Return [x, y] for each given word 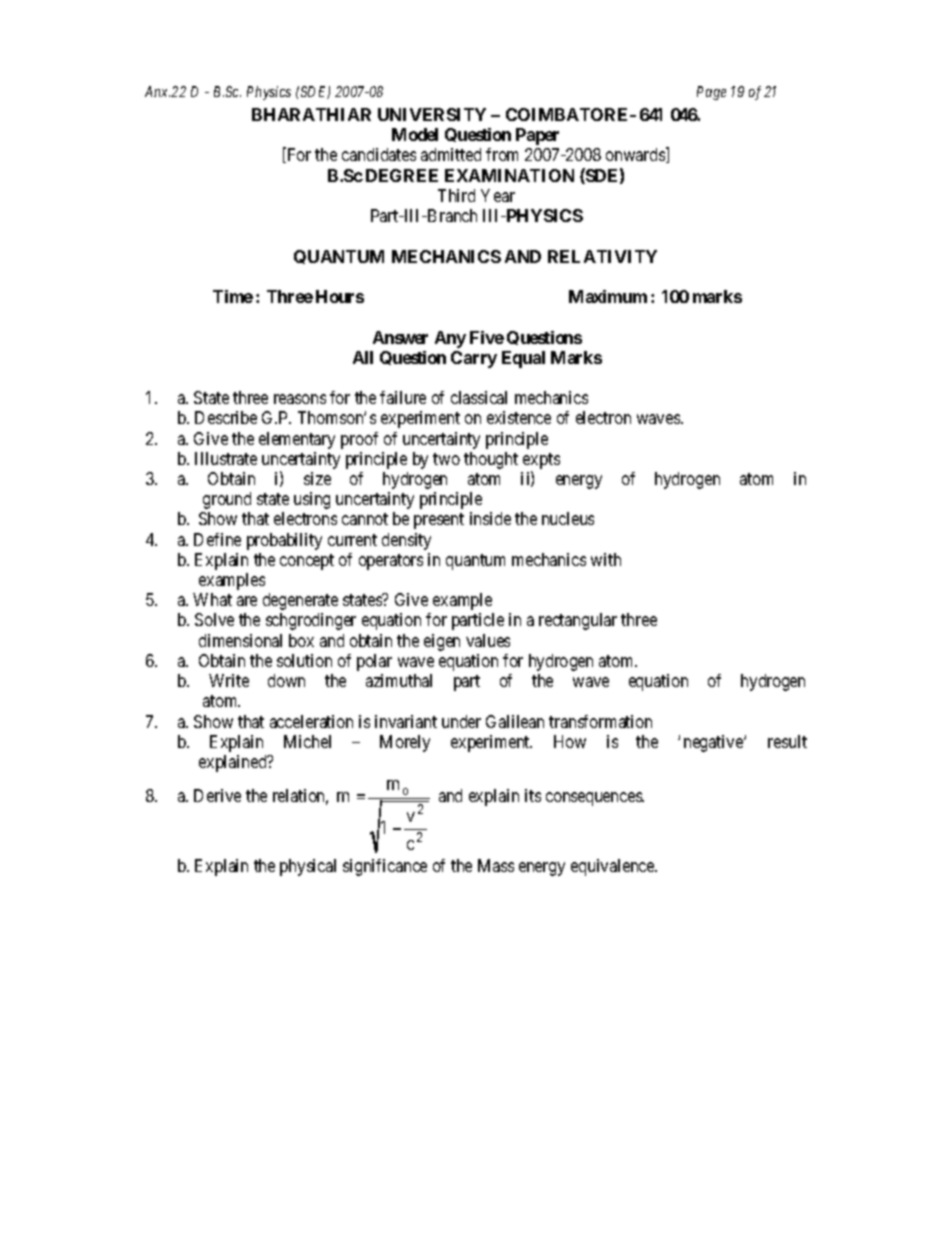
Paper [537, 136]
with [606, 559]
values [488, 640]
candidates [379, 154]
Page [711, 93]
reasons [300, 399]
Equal [523, 359]
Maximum [608, 296]
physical [308, 867]
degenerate [300, 601]
